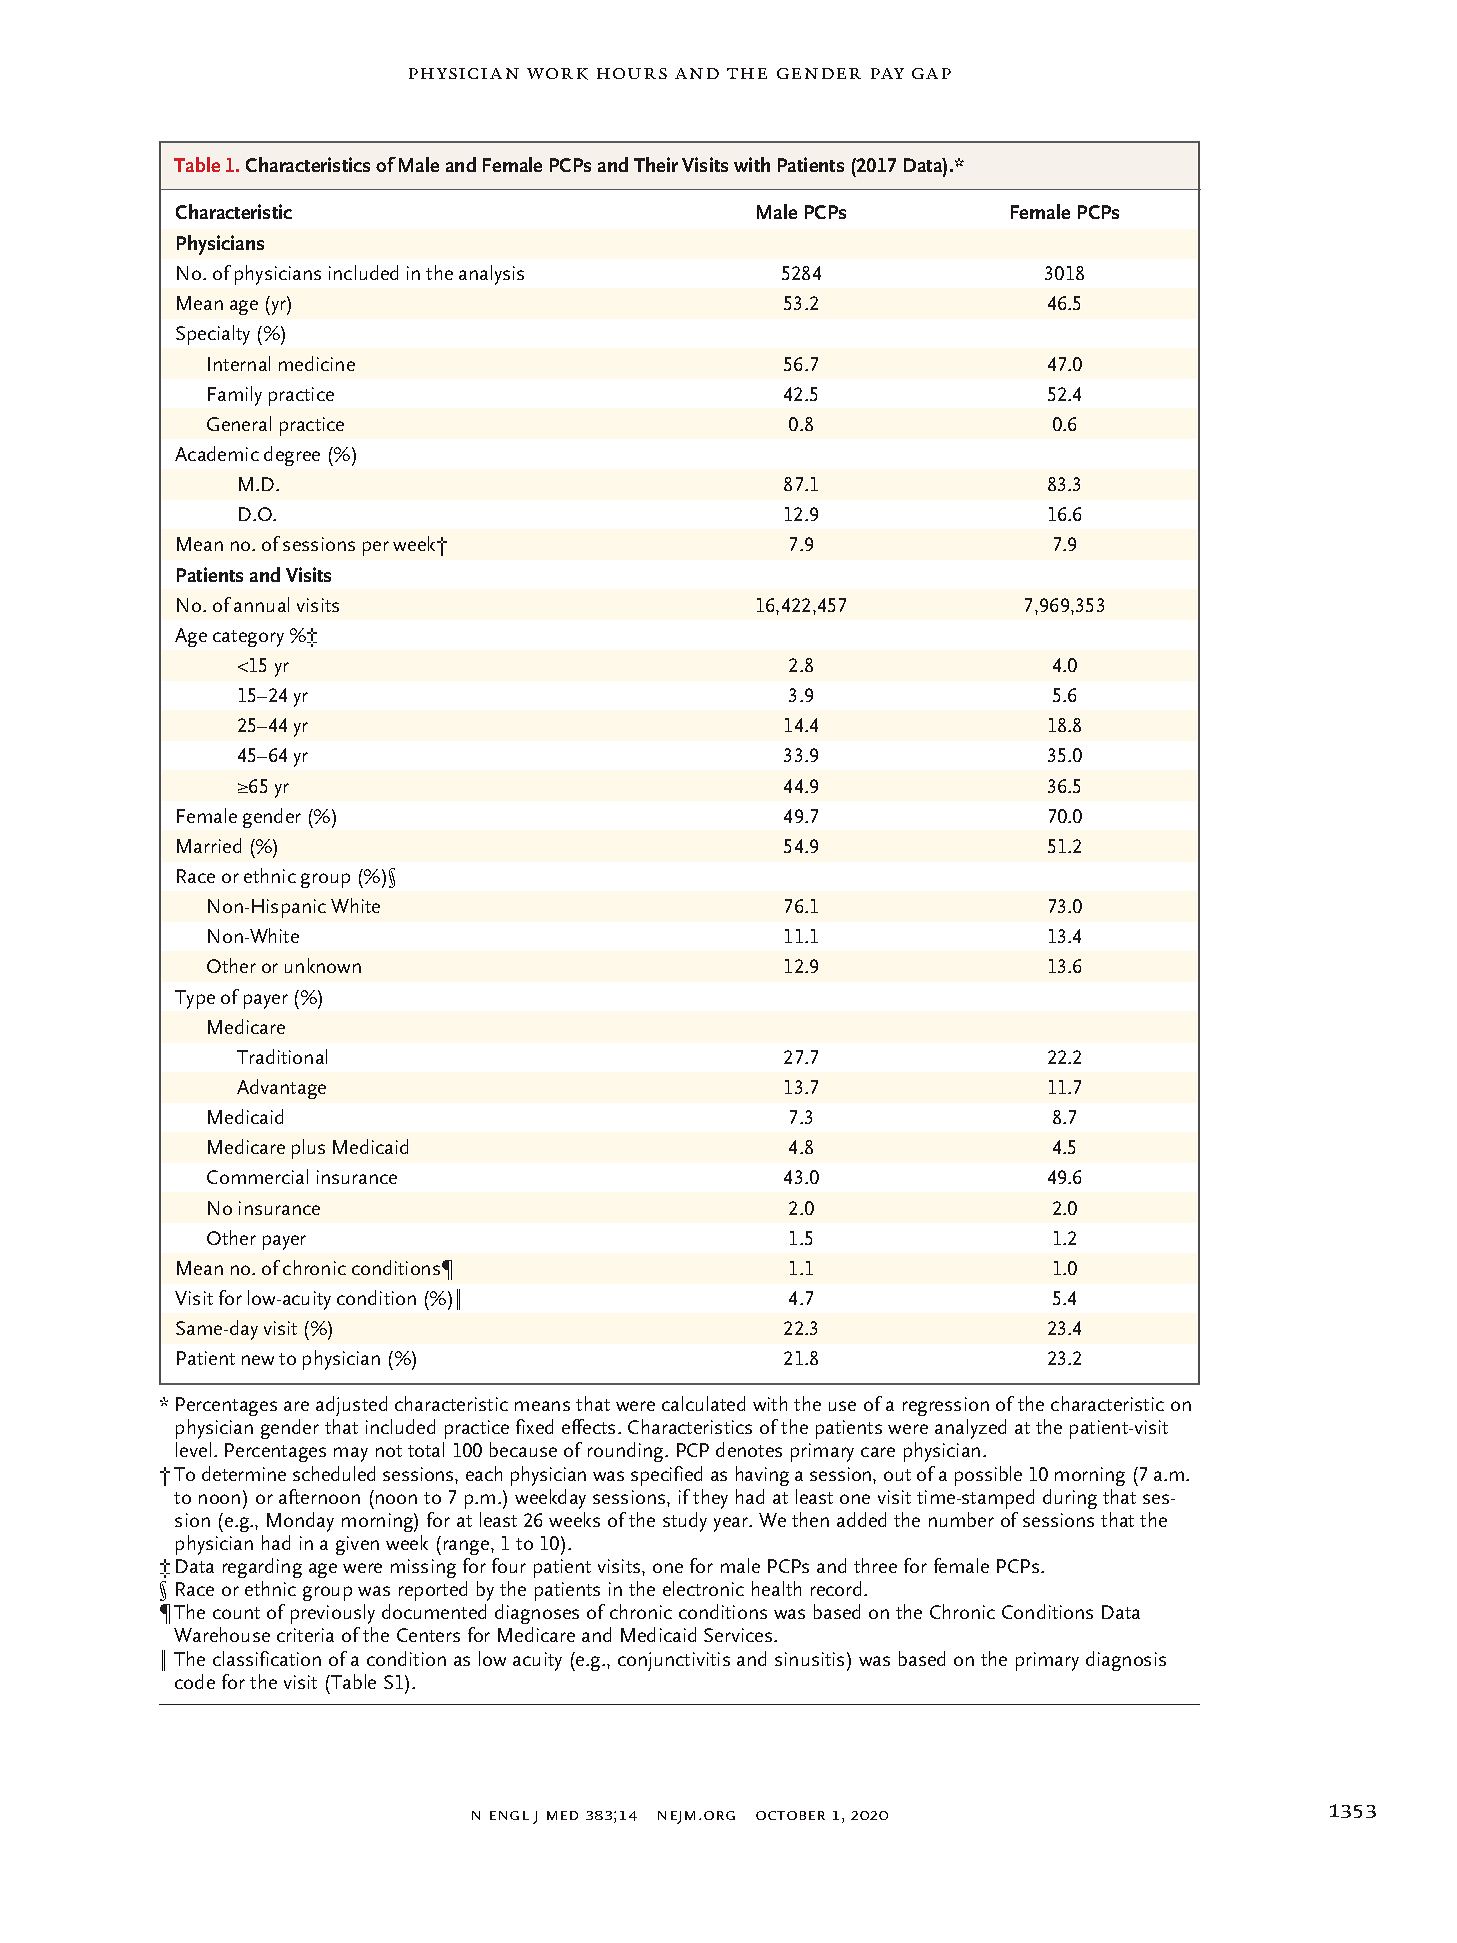 The height and width of the page is (1943, 1457). I want to click on unknown, so click(323, 965).
